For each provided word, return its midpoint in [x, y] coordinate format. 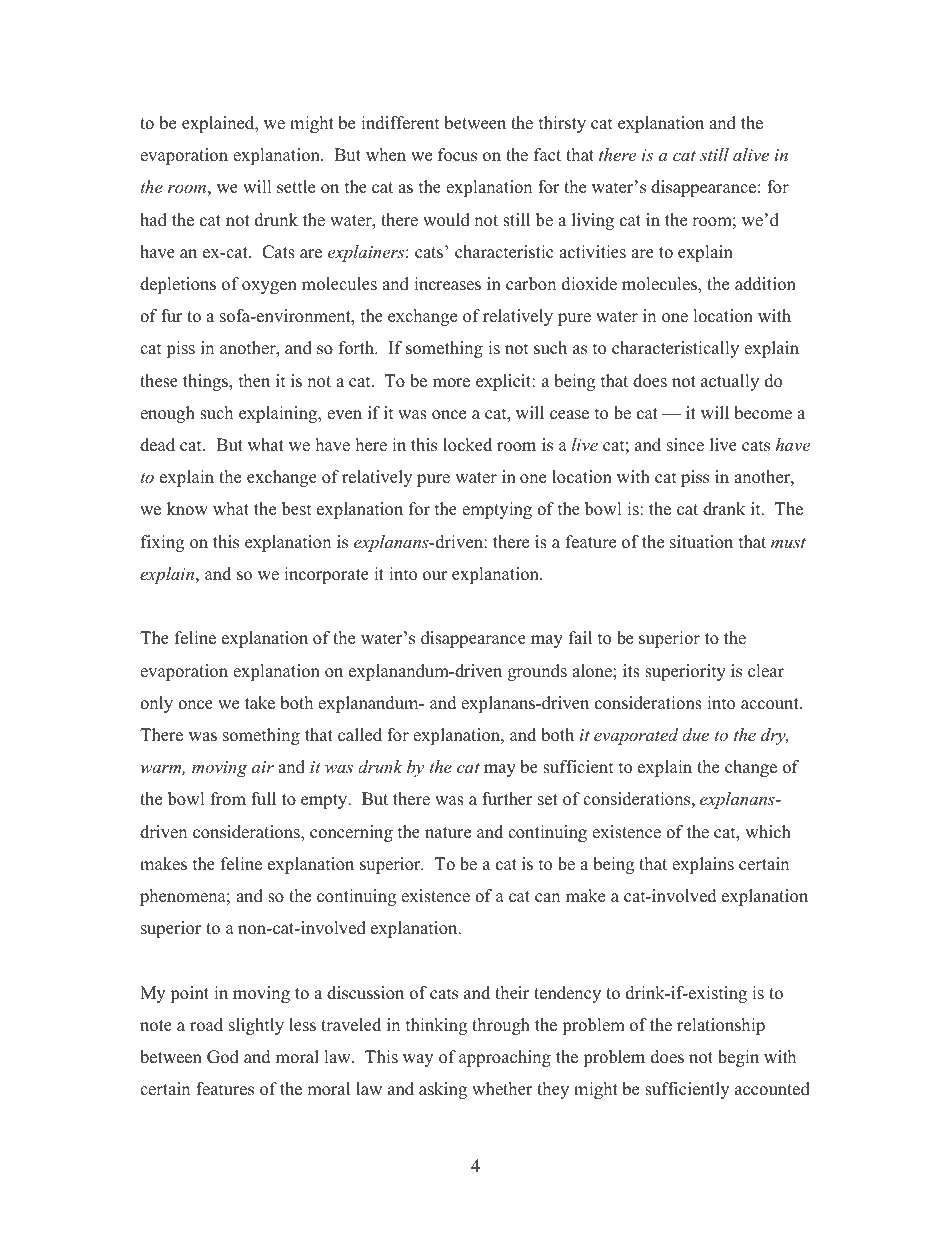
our [435, 576]
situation [701, 542]
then [254, 381]
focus [457, 155]
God [223, 1057]
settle [296, 187]
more [451, 383]
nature [448, 833]
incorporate [326, 575]
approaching [505, 1058]
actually [730, 382]
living [593, 221]
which [768, 832]
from [228, 799]
